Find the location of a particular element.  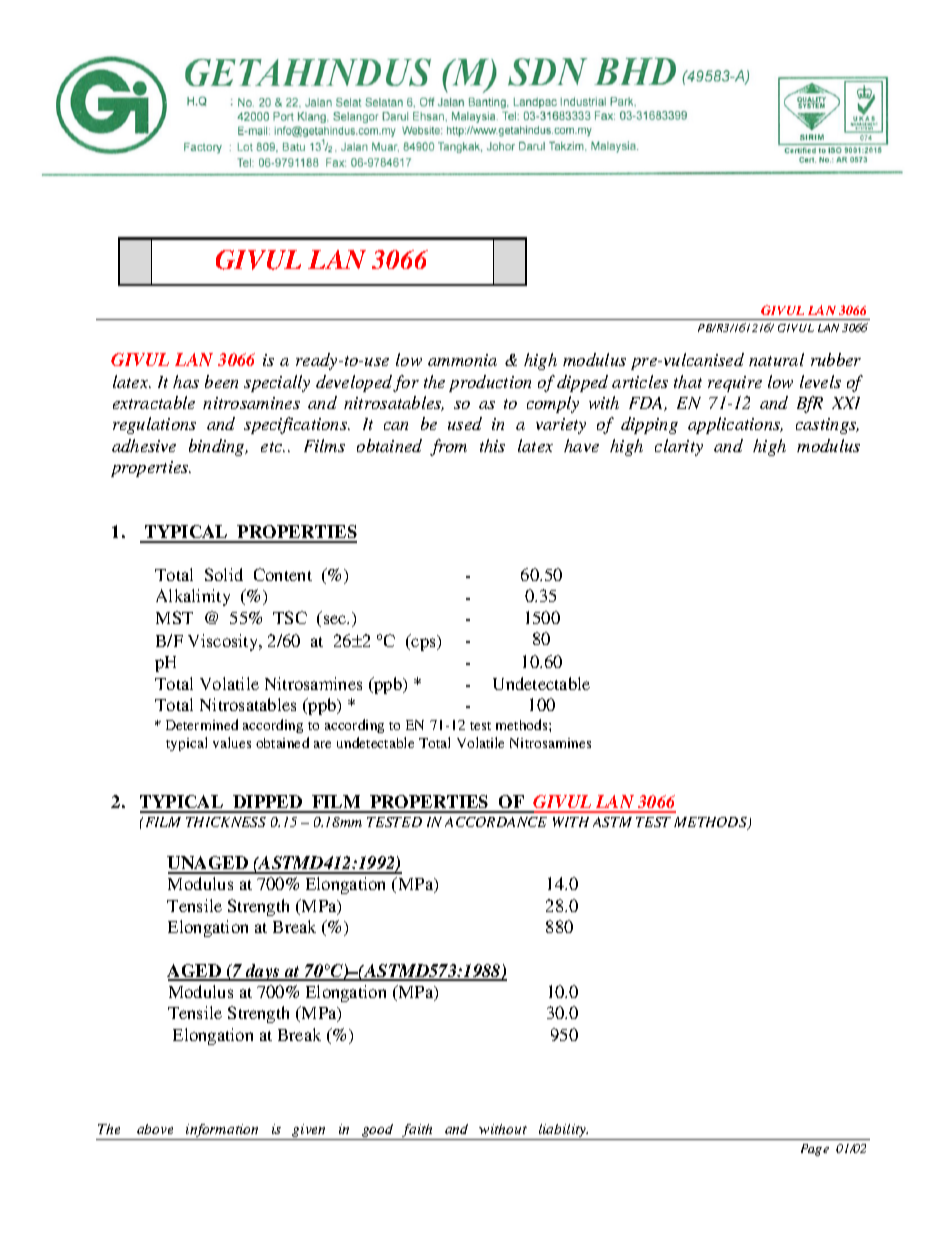

cps is located at coordinates (424, 644).
